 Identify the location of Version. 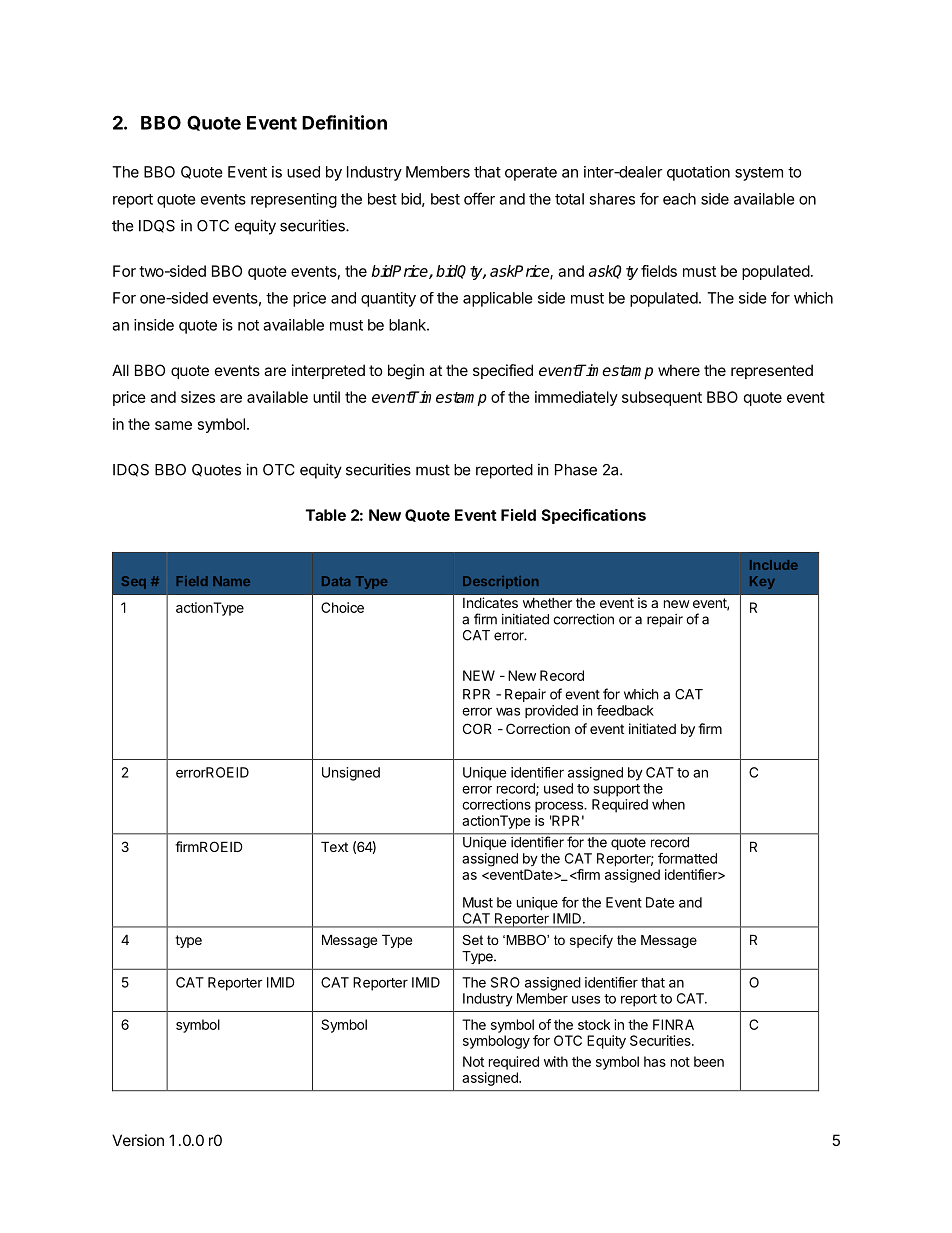
(138, 1140).
